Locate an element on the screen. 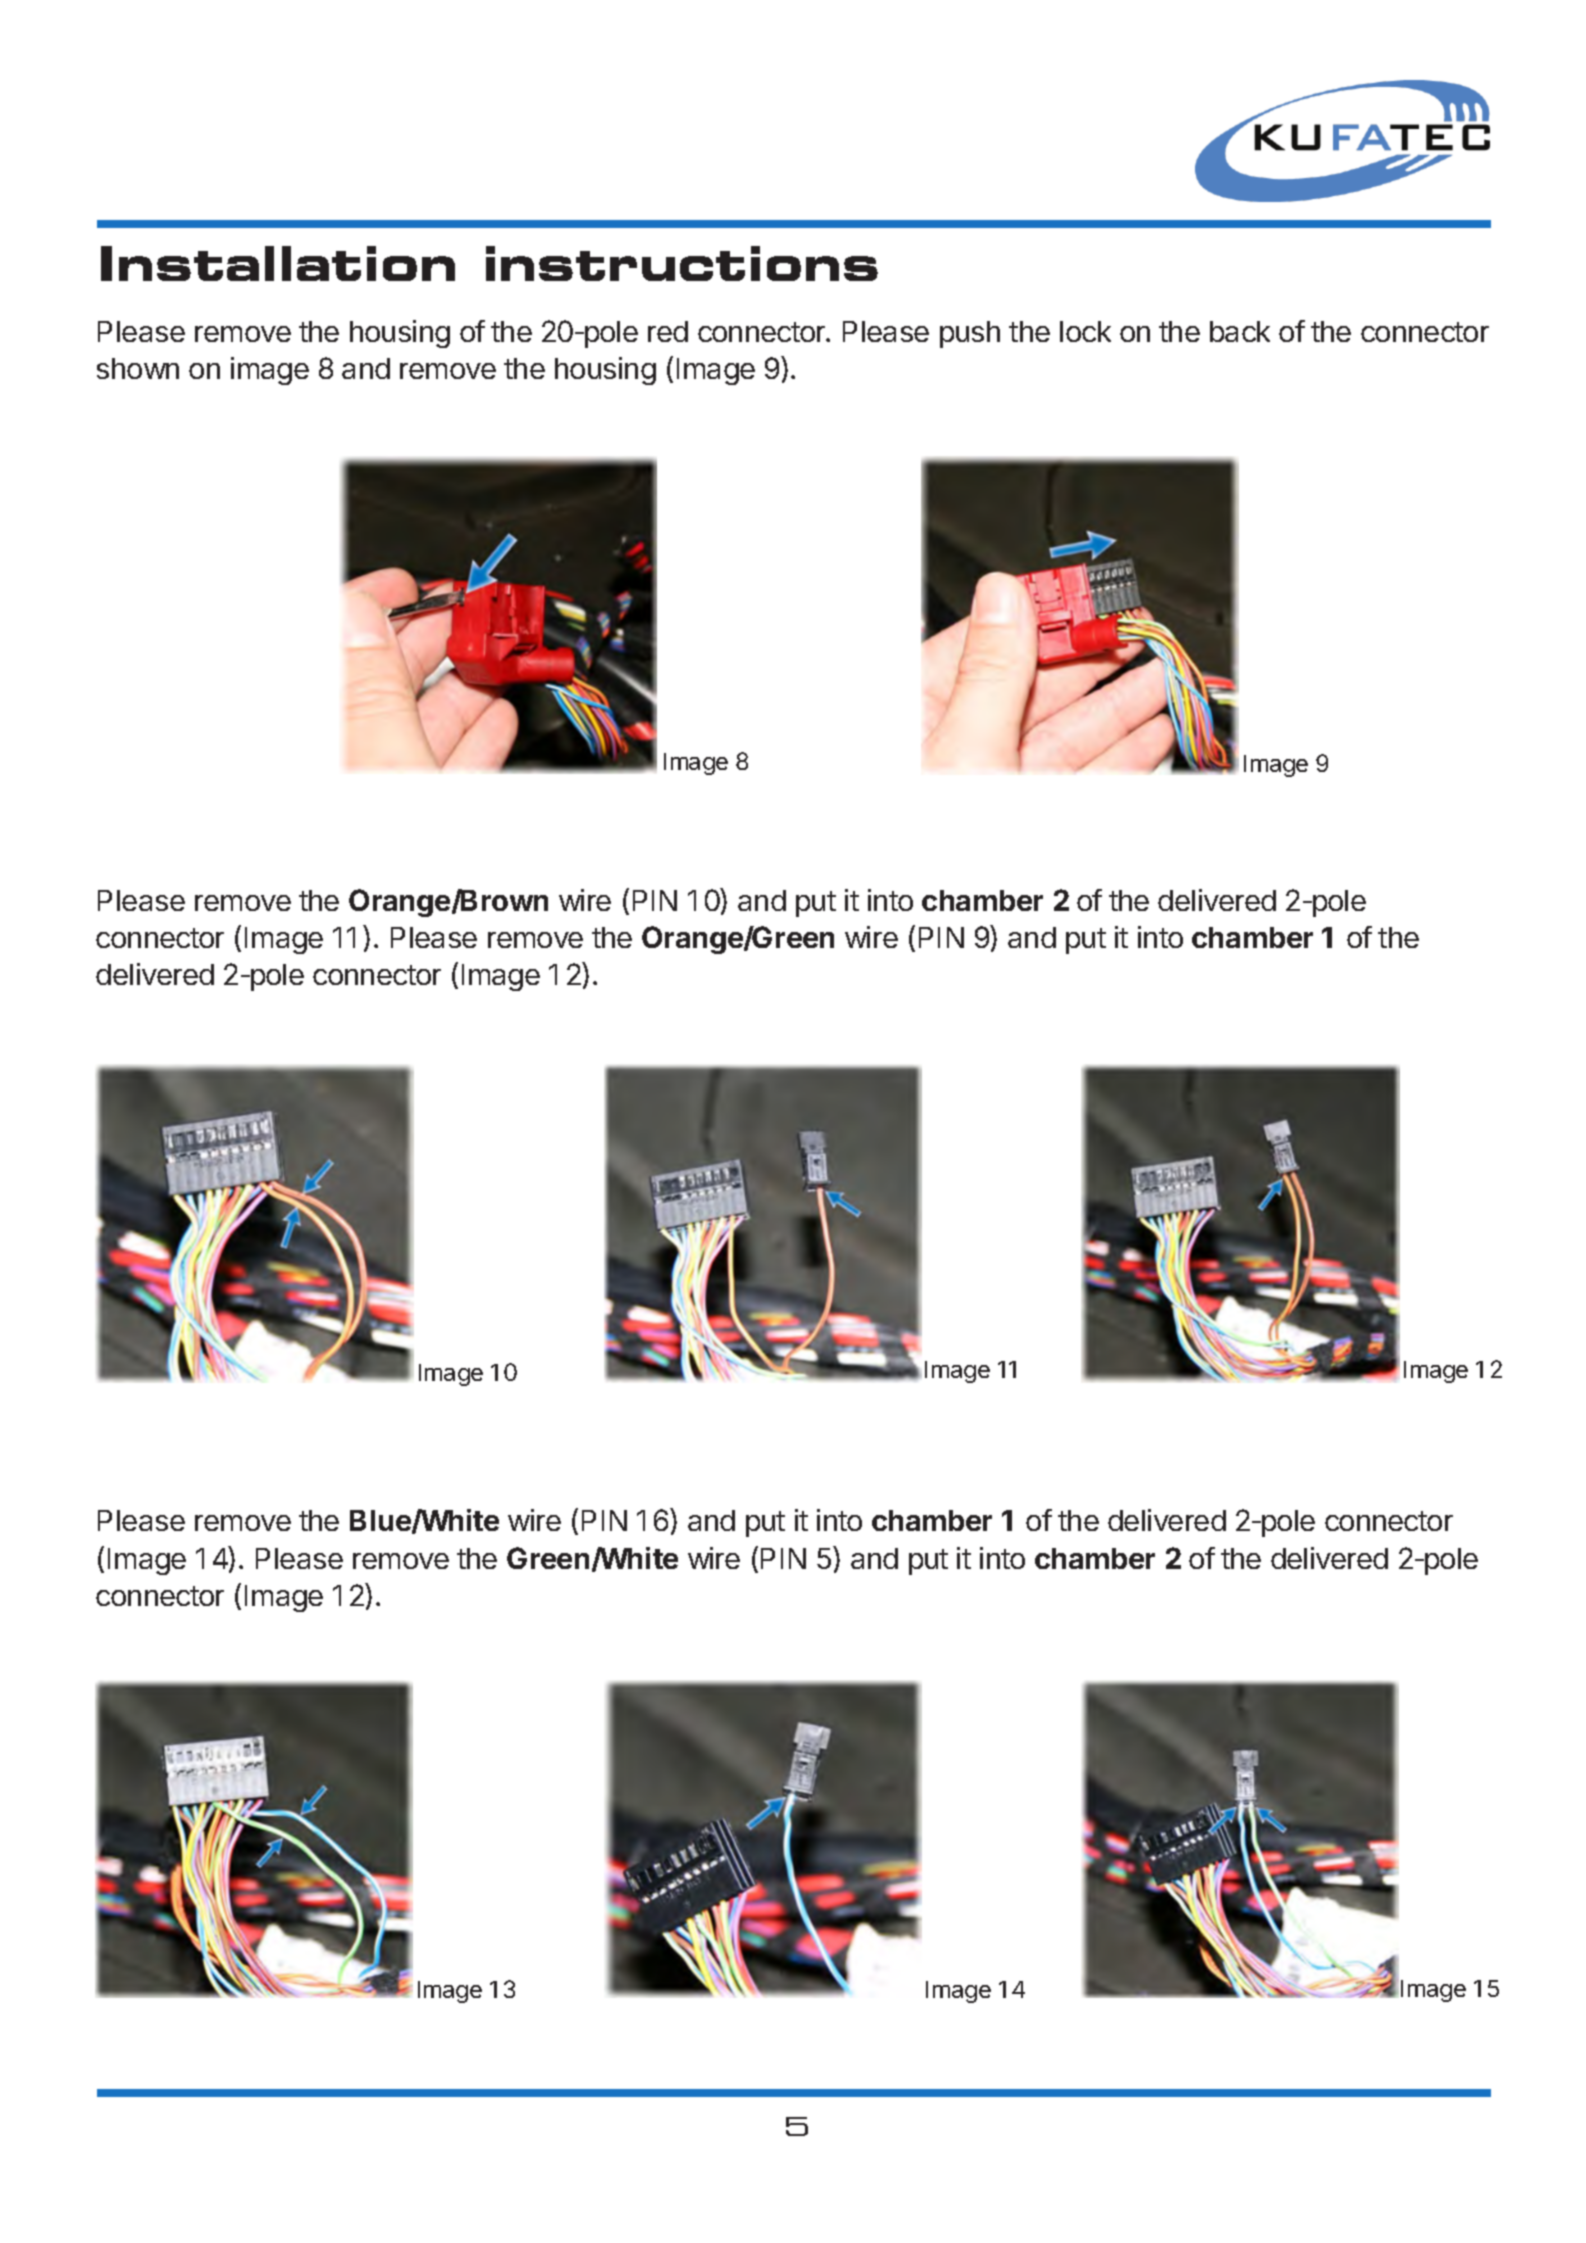  lock is located at coordinates (1085, 331).
